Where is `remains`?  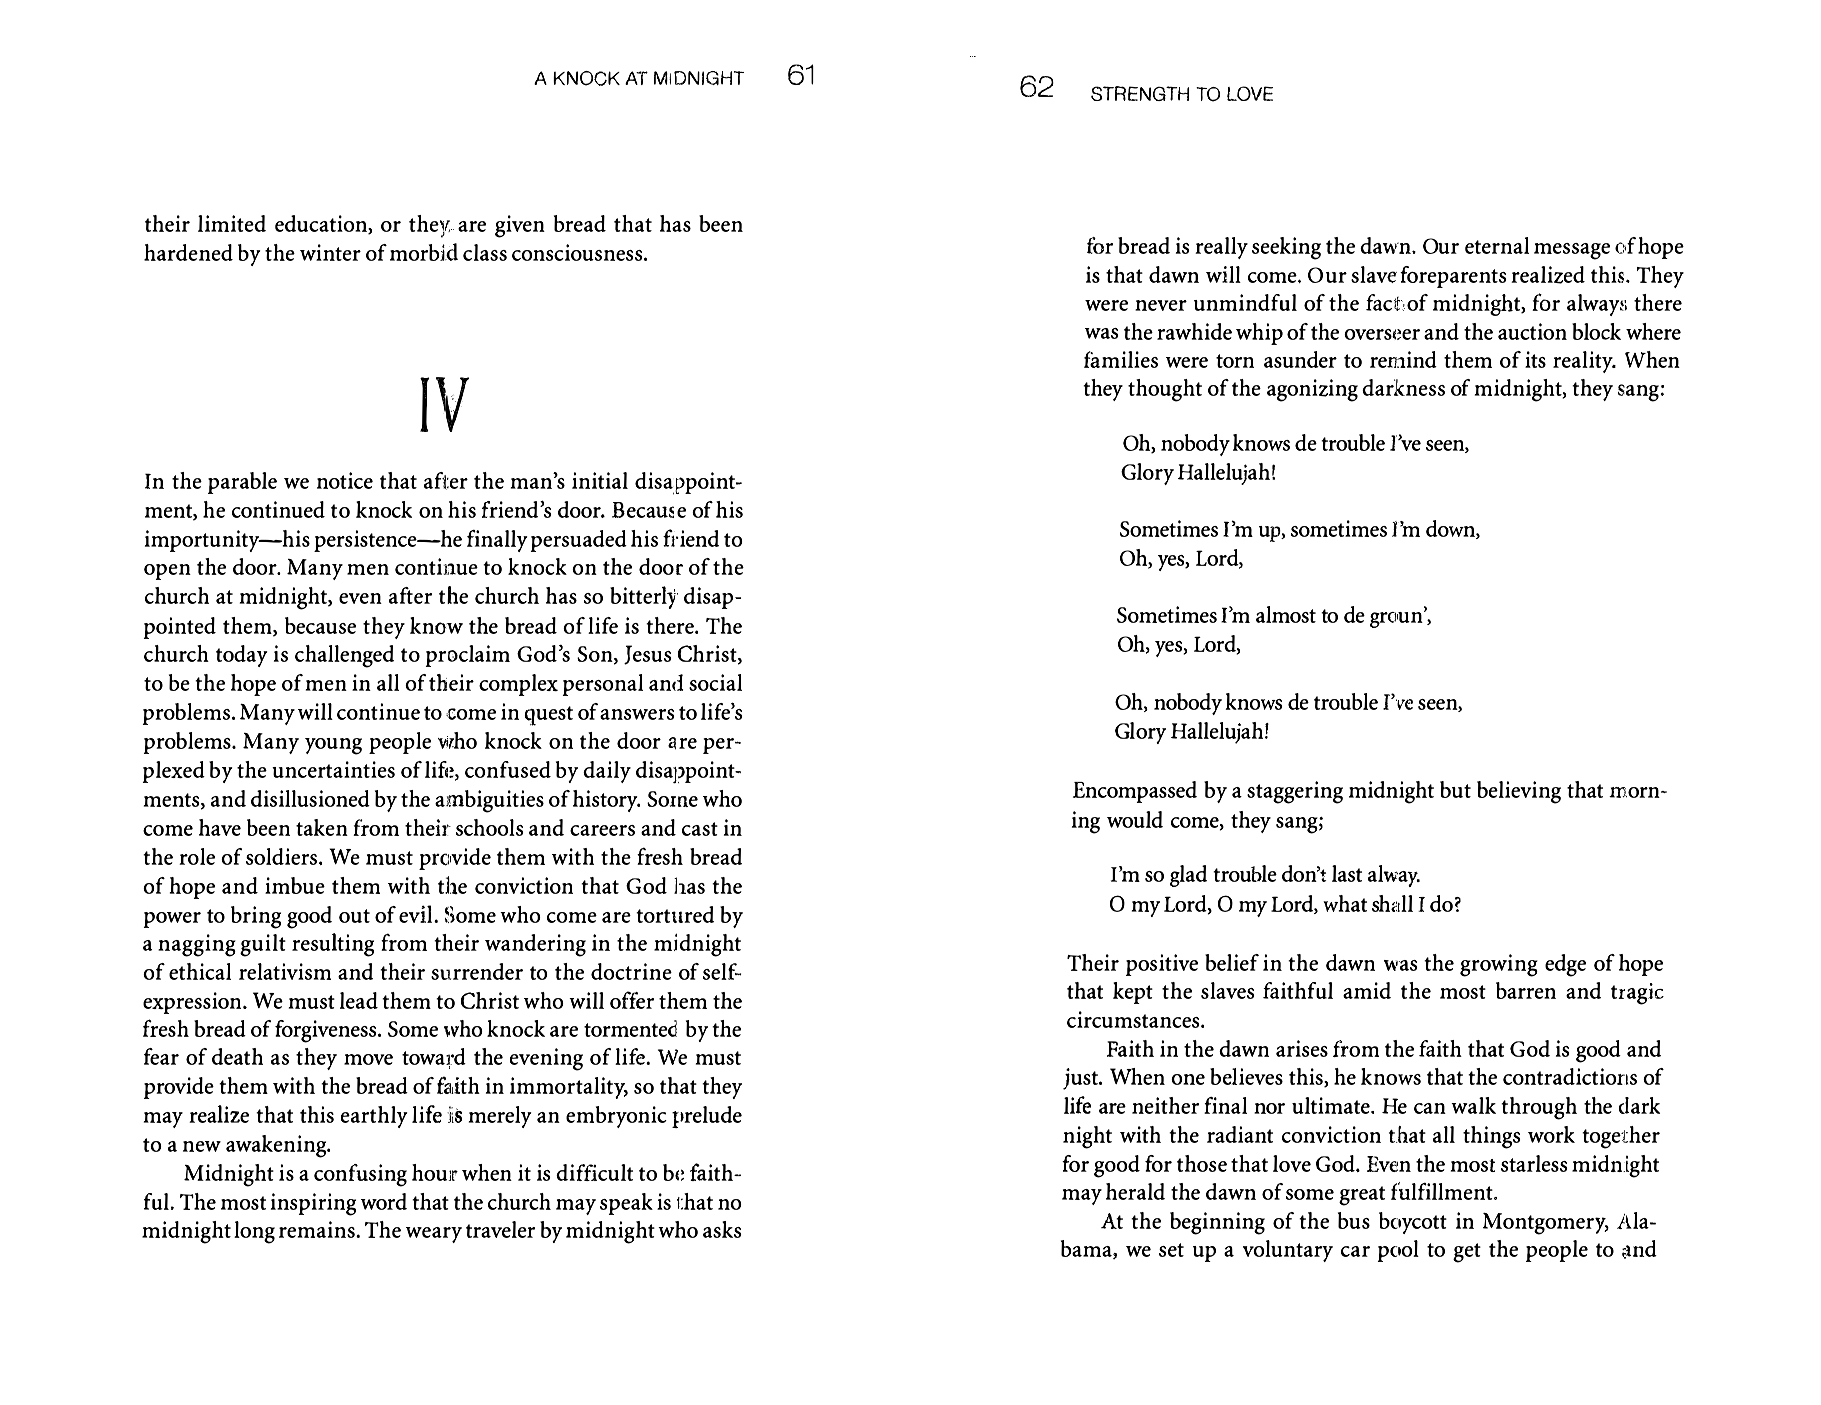
remains is located at coordinates (318, 1229).
